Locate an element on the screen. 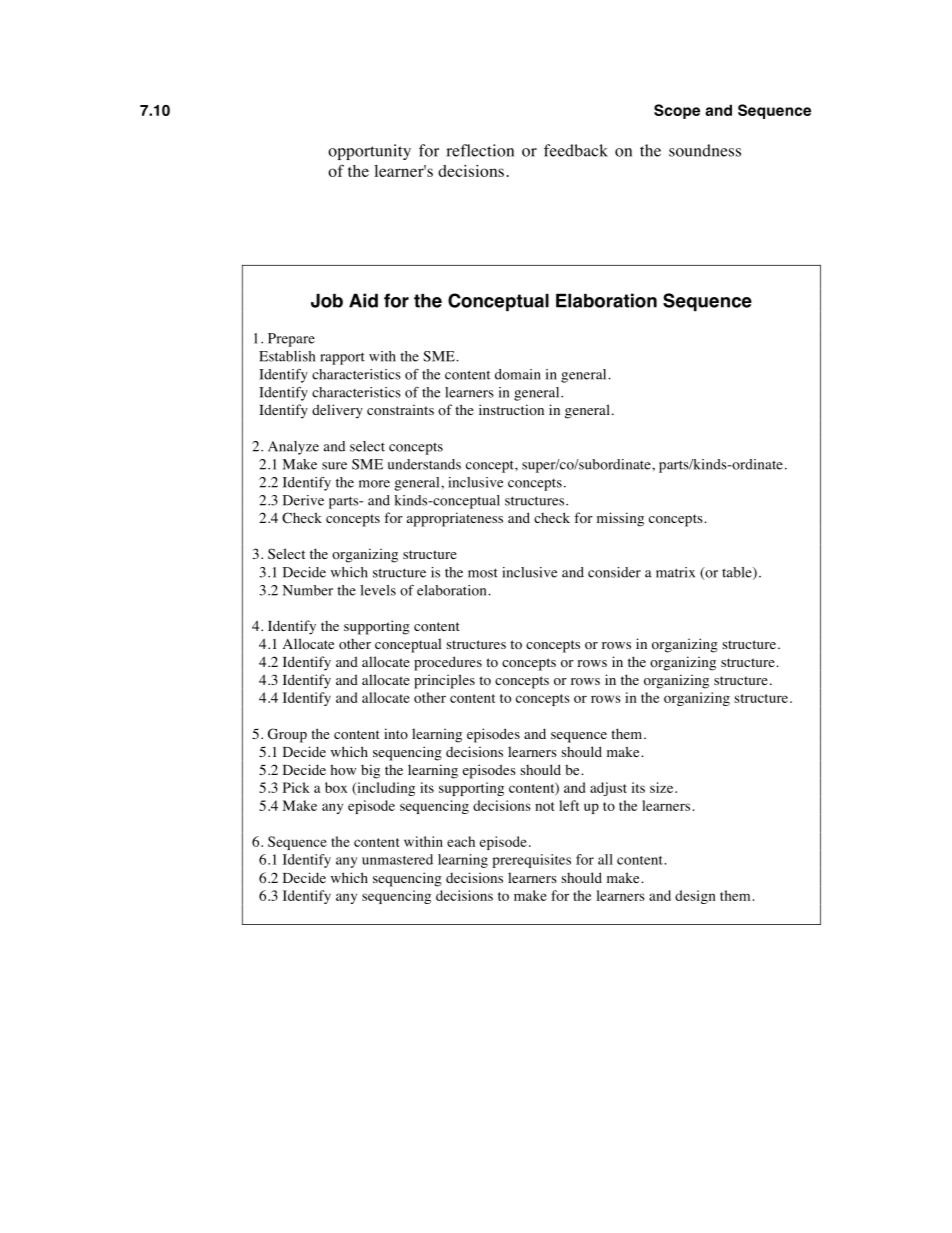 The image size is (952, 1233). rapport is located at coordinates (342, 358).
